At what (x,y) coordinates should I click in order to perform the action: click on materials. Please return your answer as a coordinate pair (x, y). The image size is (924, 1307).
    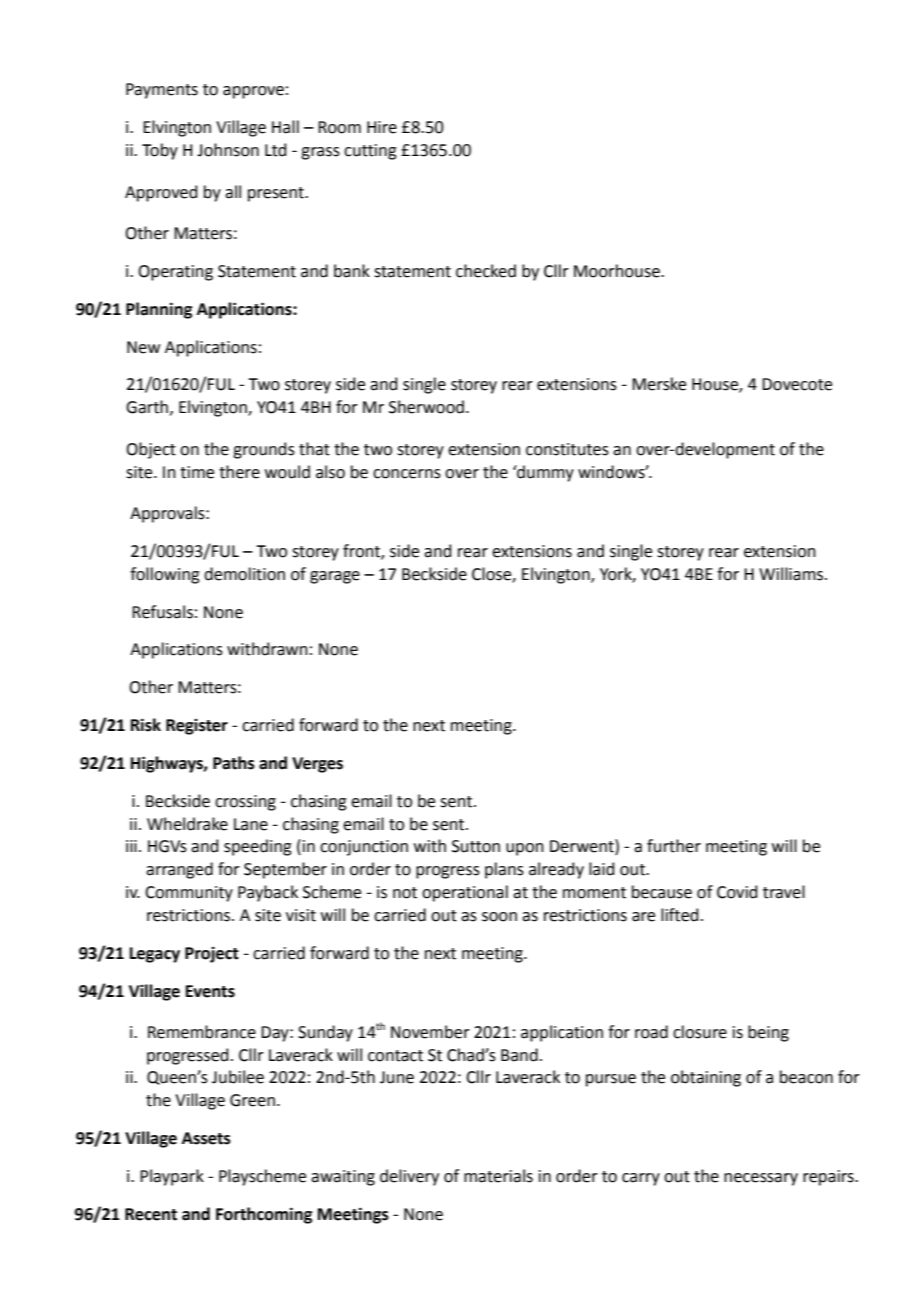
    Looking at the image, I should click on (498, 1176).
